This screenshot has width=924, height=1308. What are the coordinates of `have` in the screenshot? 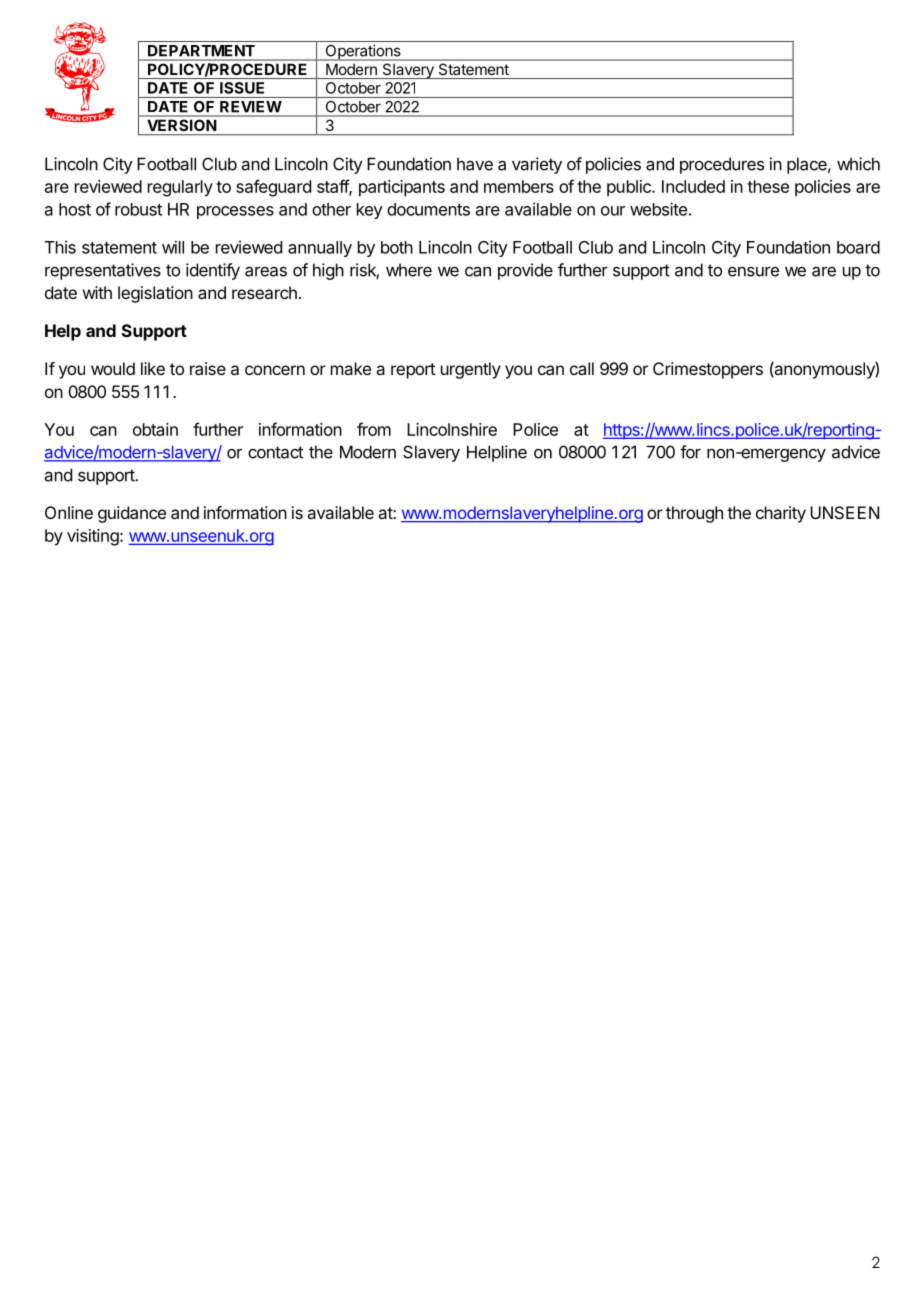 It's located at (475, 164).
